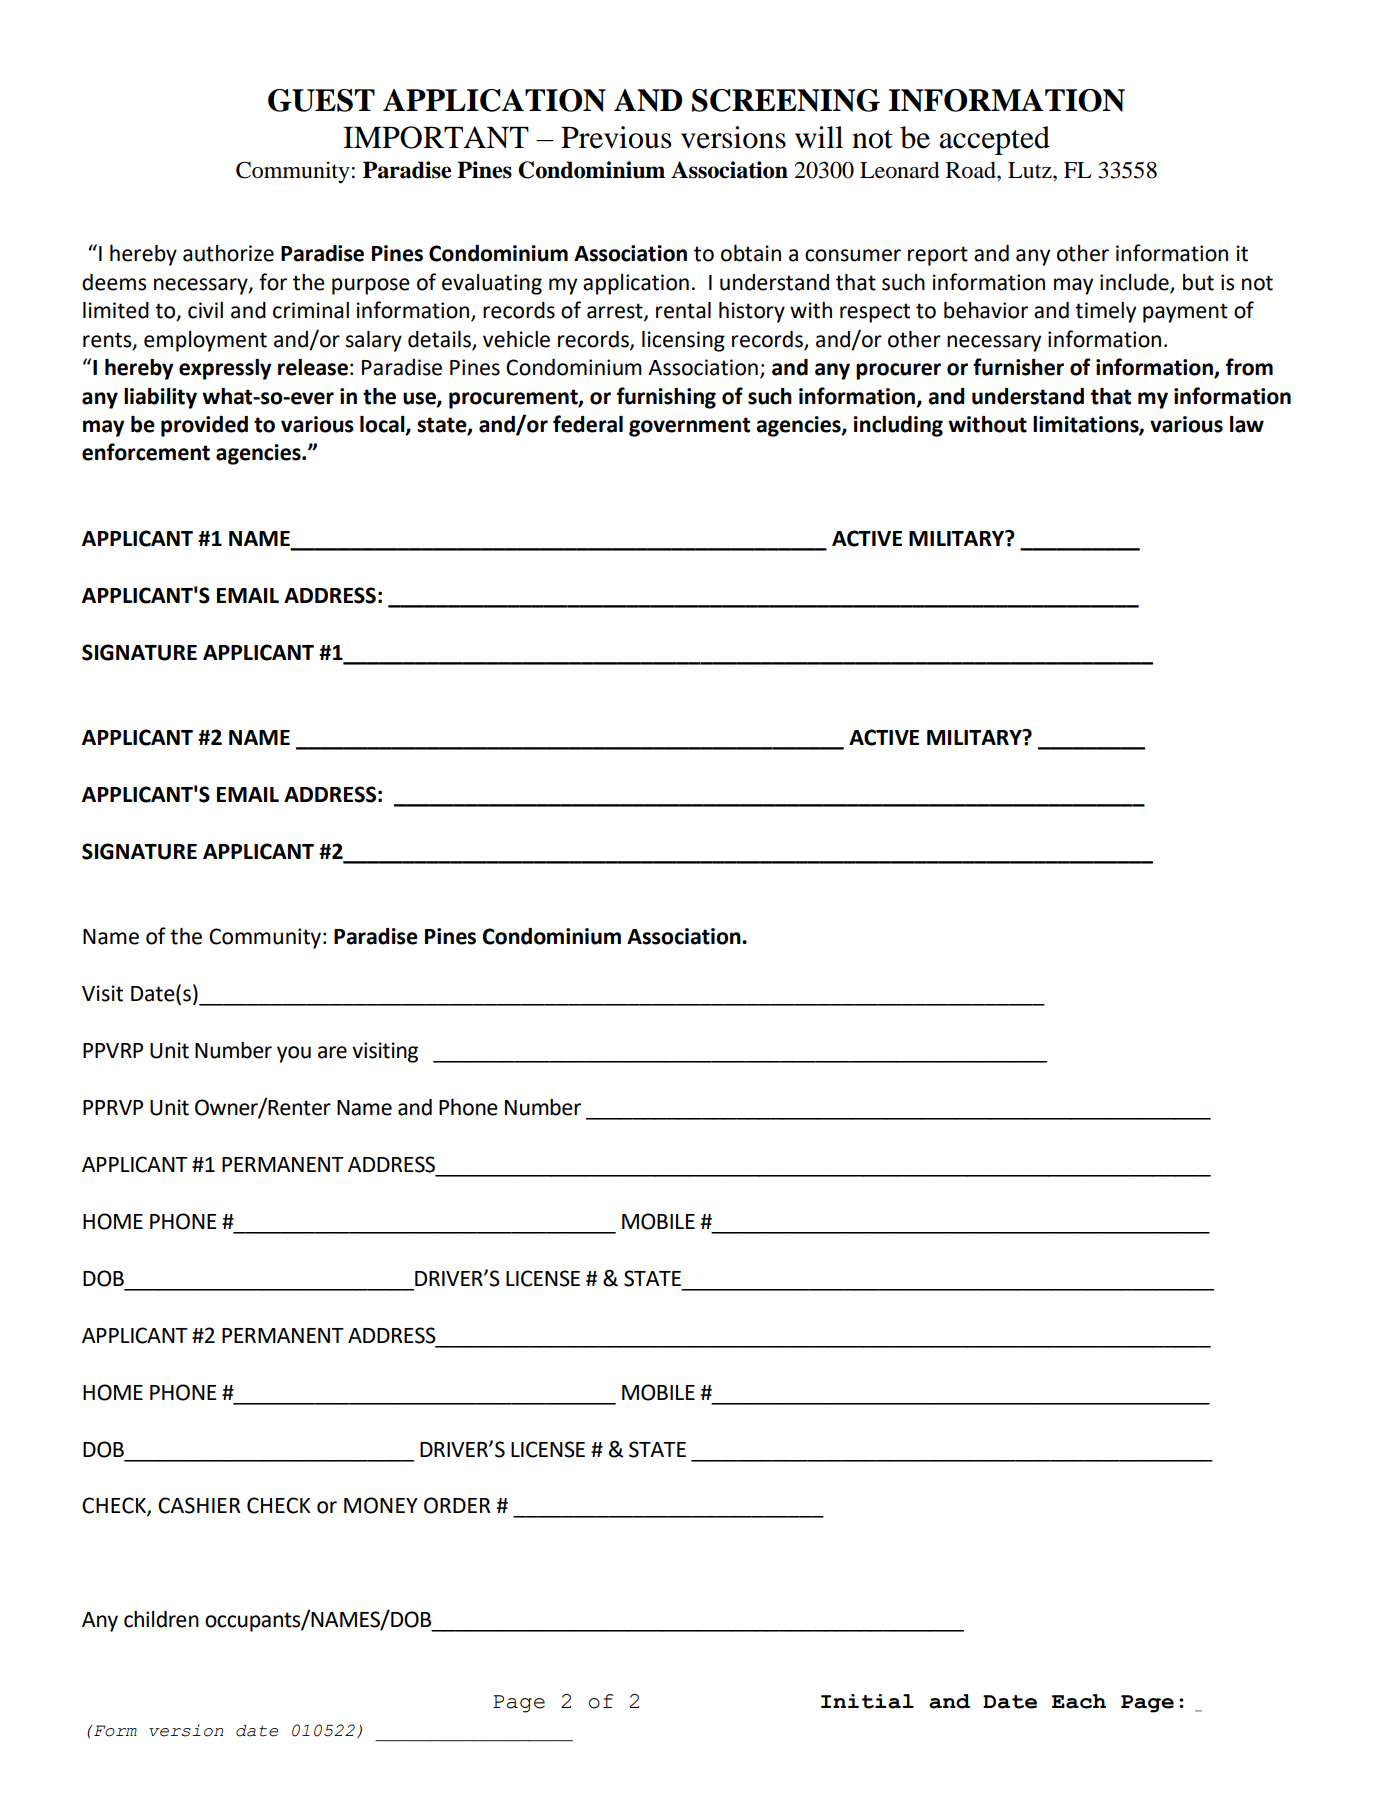 The width and height of the screenshot is (1393, 1803). Describe the element at coordinates (616, 137) in the screenshot. I see `Previous` at that location.
